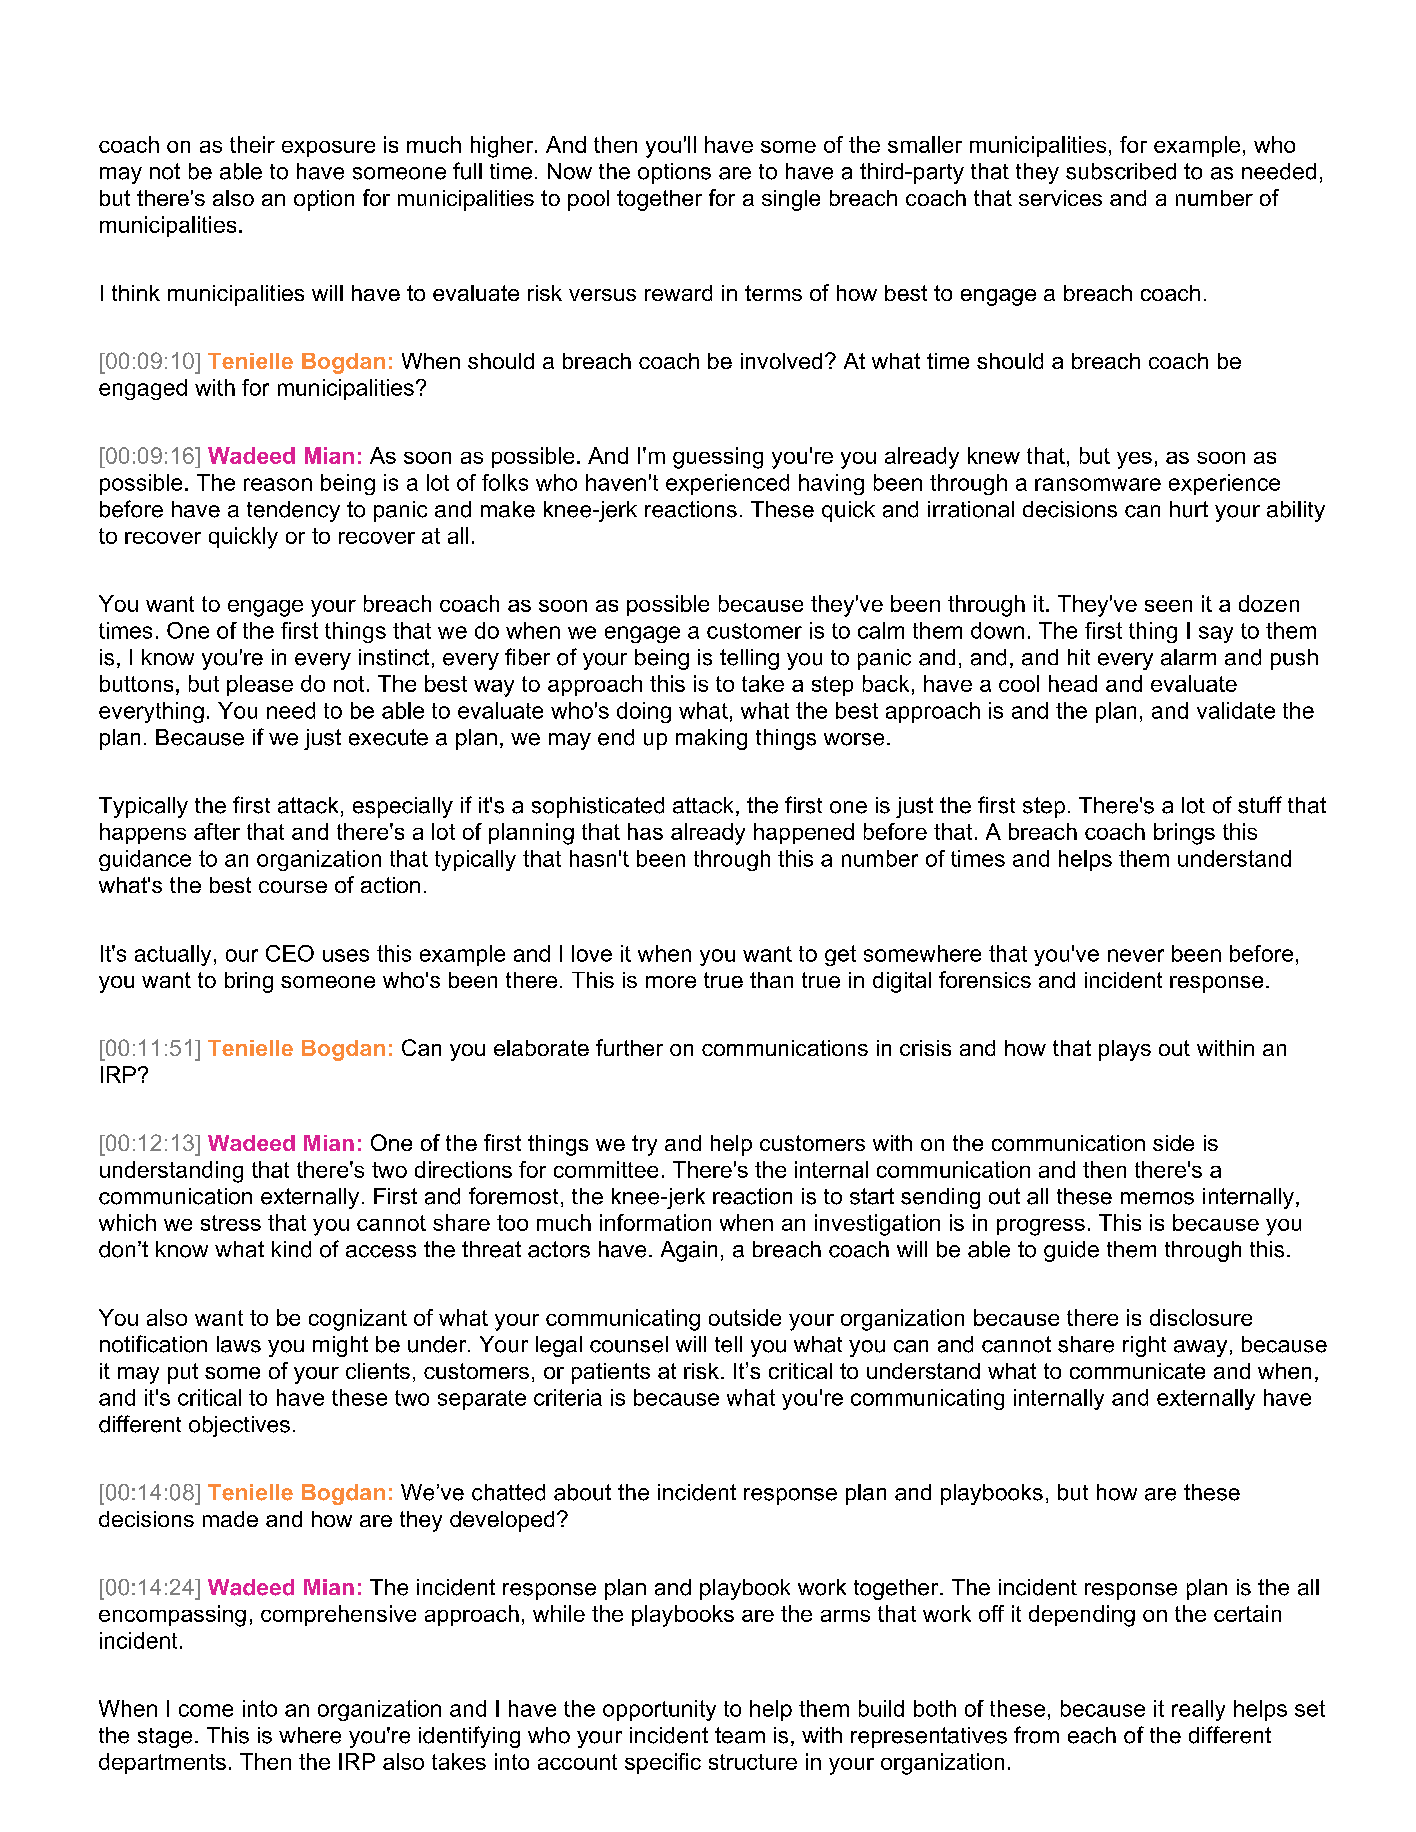 Image resolution: width=1416 pixels, height=1832 pixels. Describe the element at coordinates (293, 511) in the document. I see `tendency` at that location.
